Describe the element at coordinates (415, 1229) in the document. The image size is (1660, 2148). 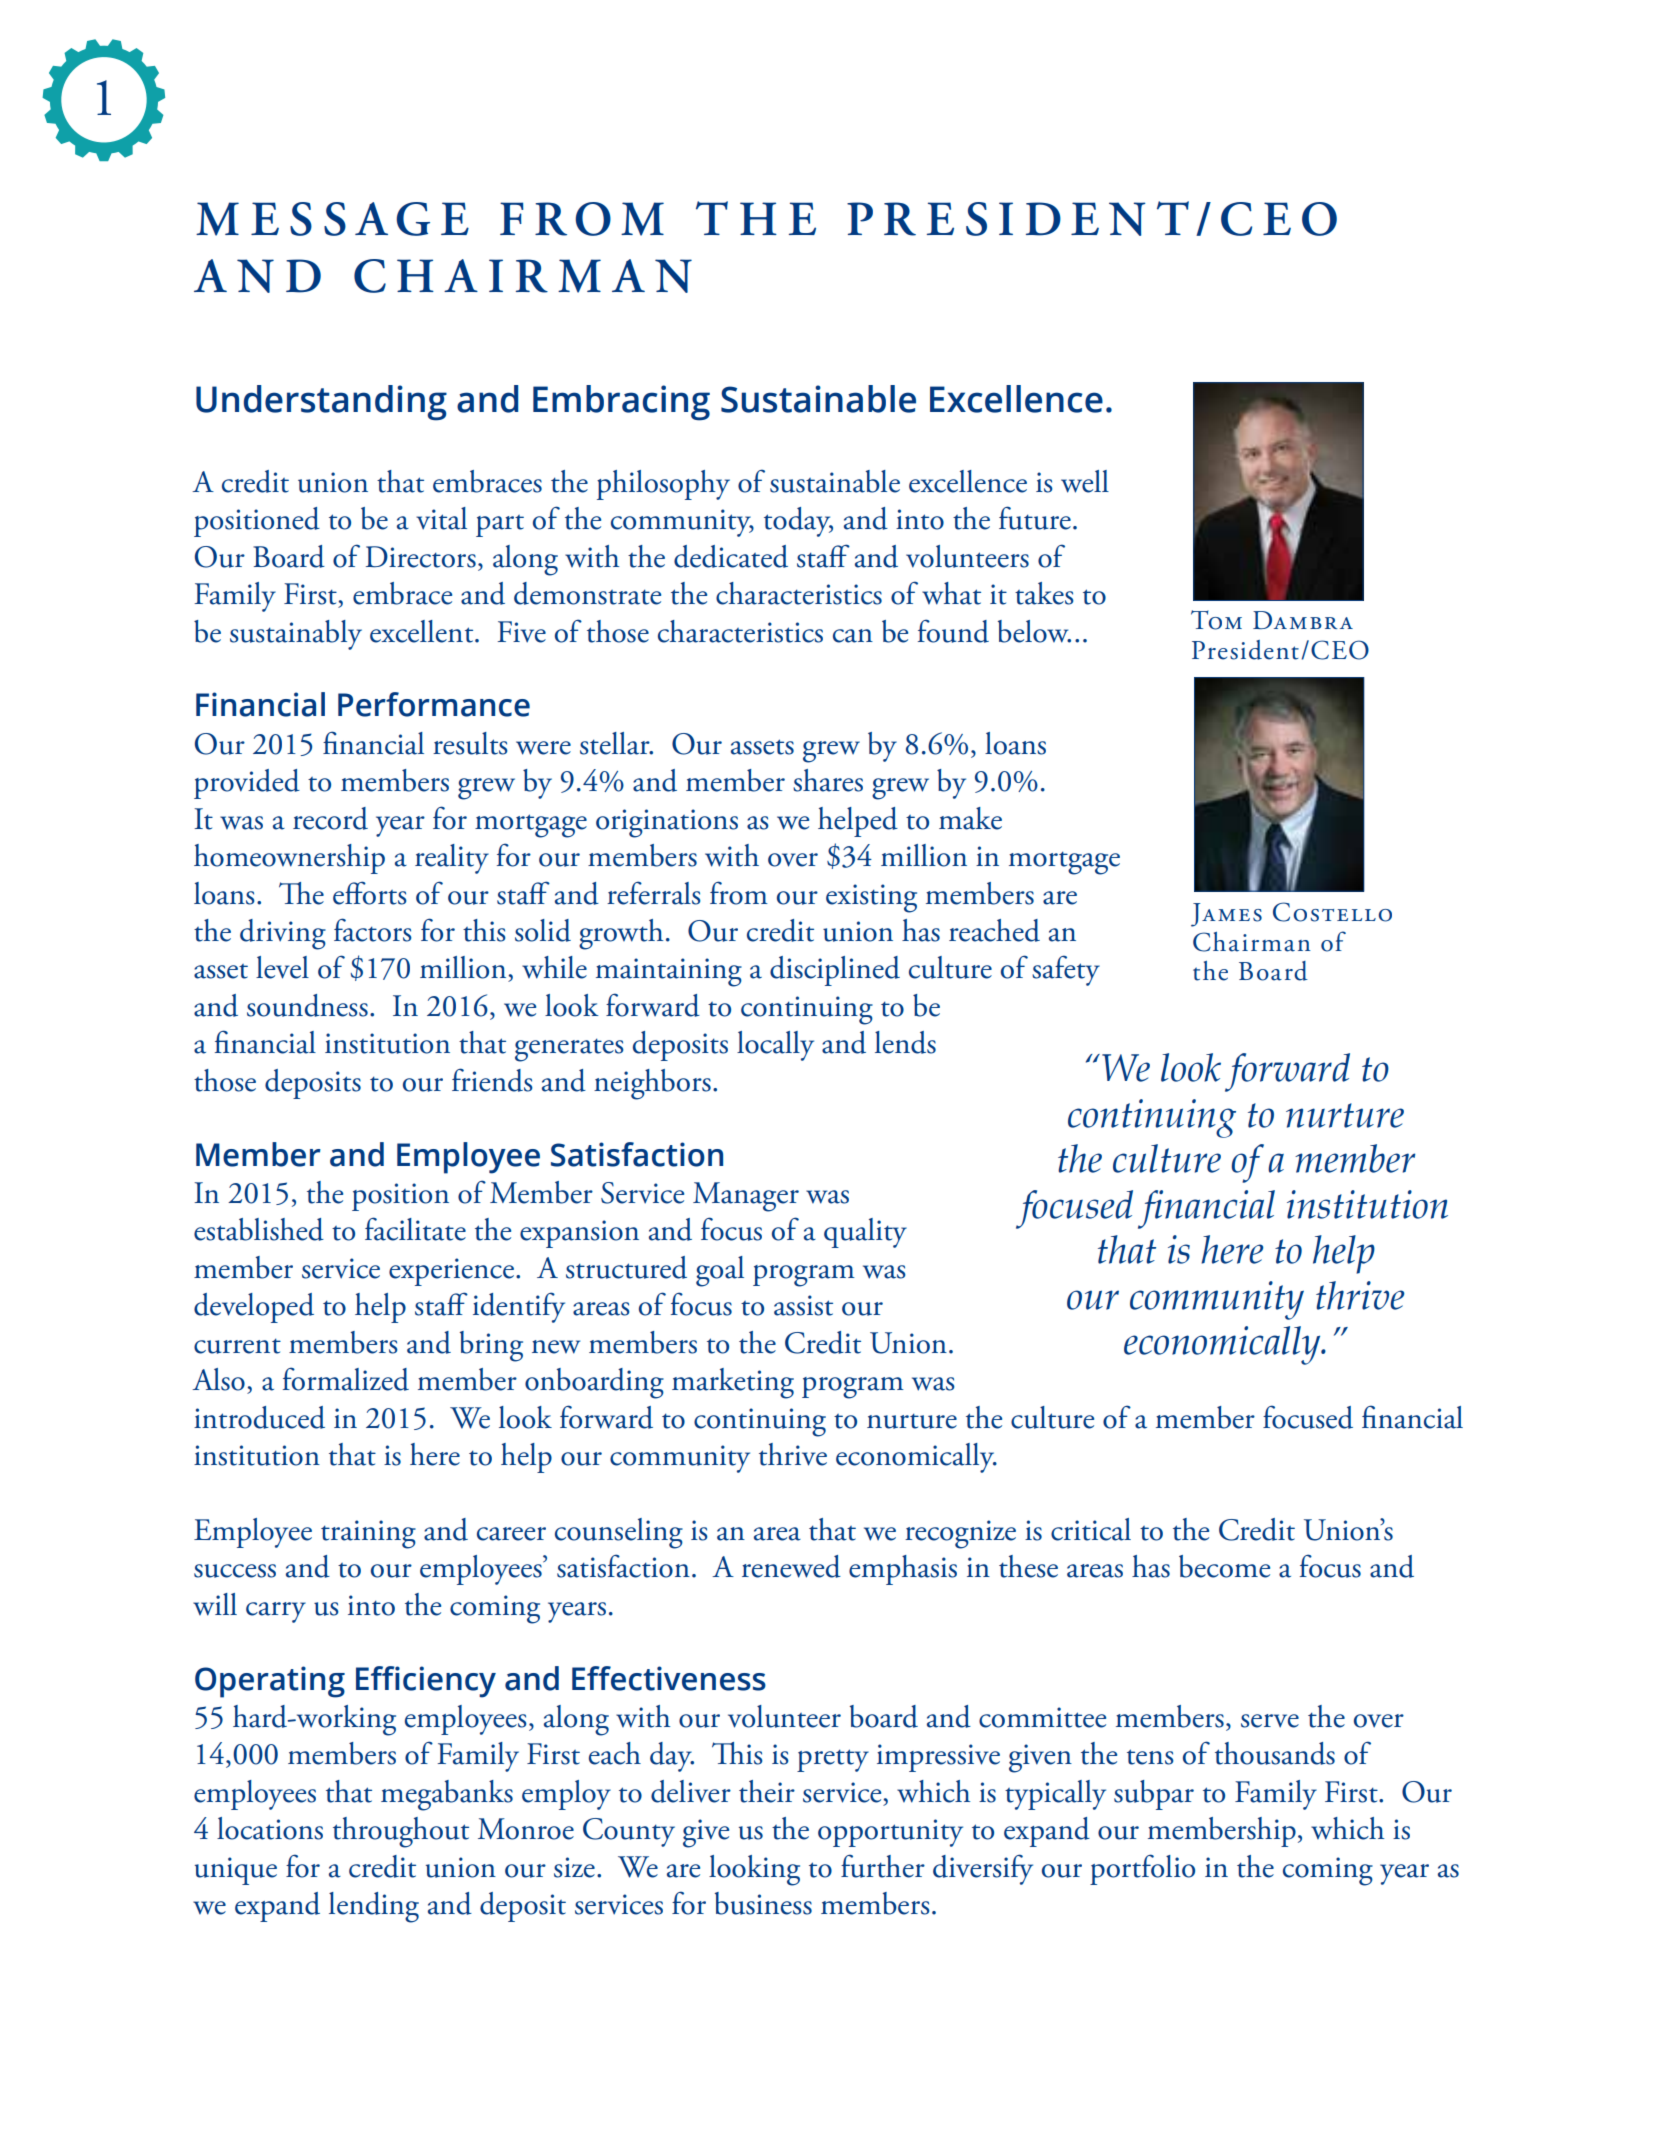
I see `facilitate` at that location.
